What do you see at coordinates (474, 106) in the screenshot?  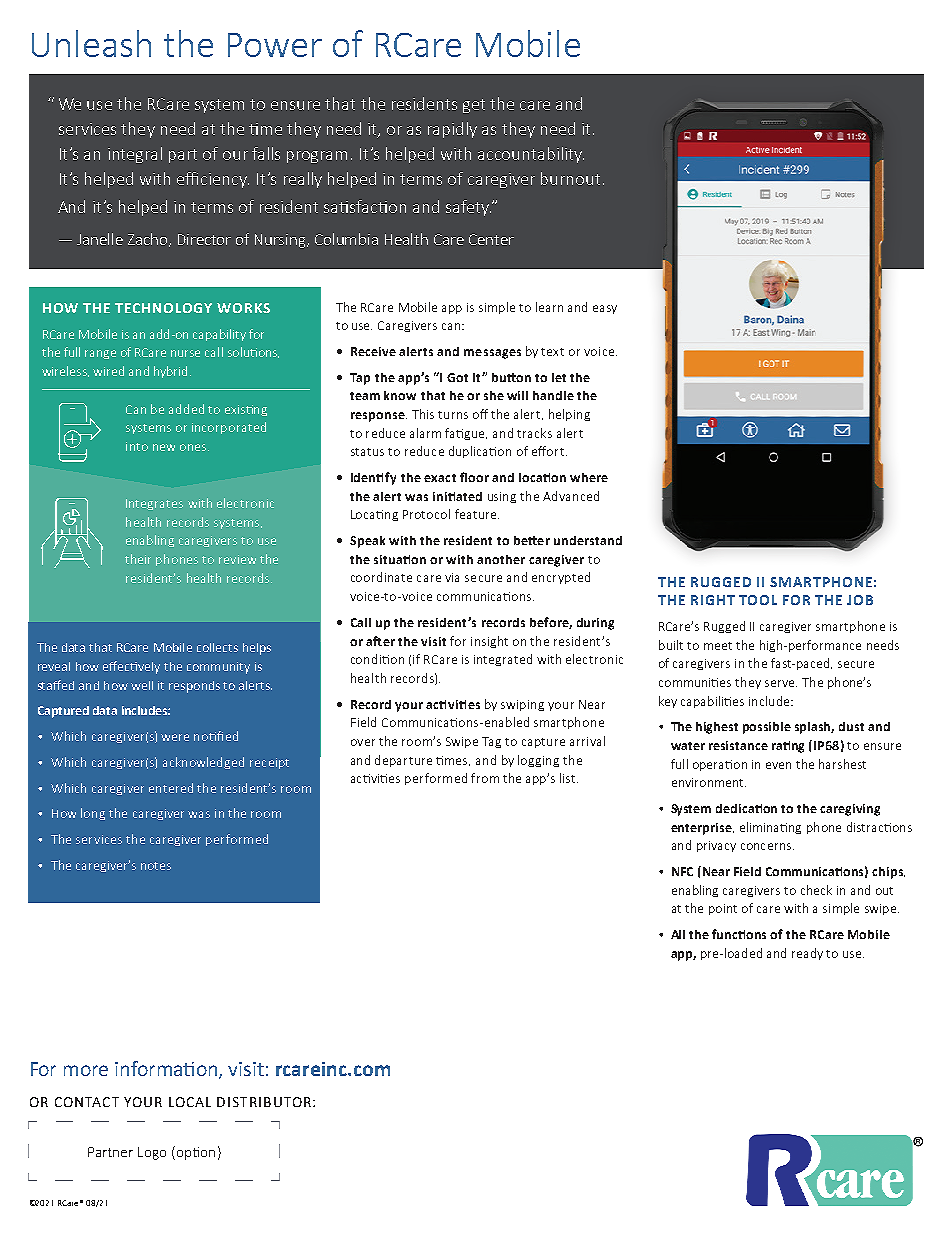 I see `get` at bounding box center [474, 106].
